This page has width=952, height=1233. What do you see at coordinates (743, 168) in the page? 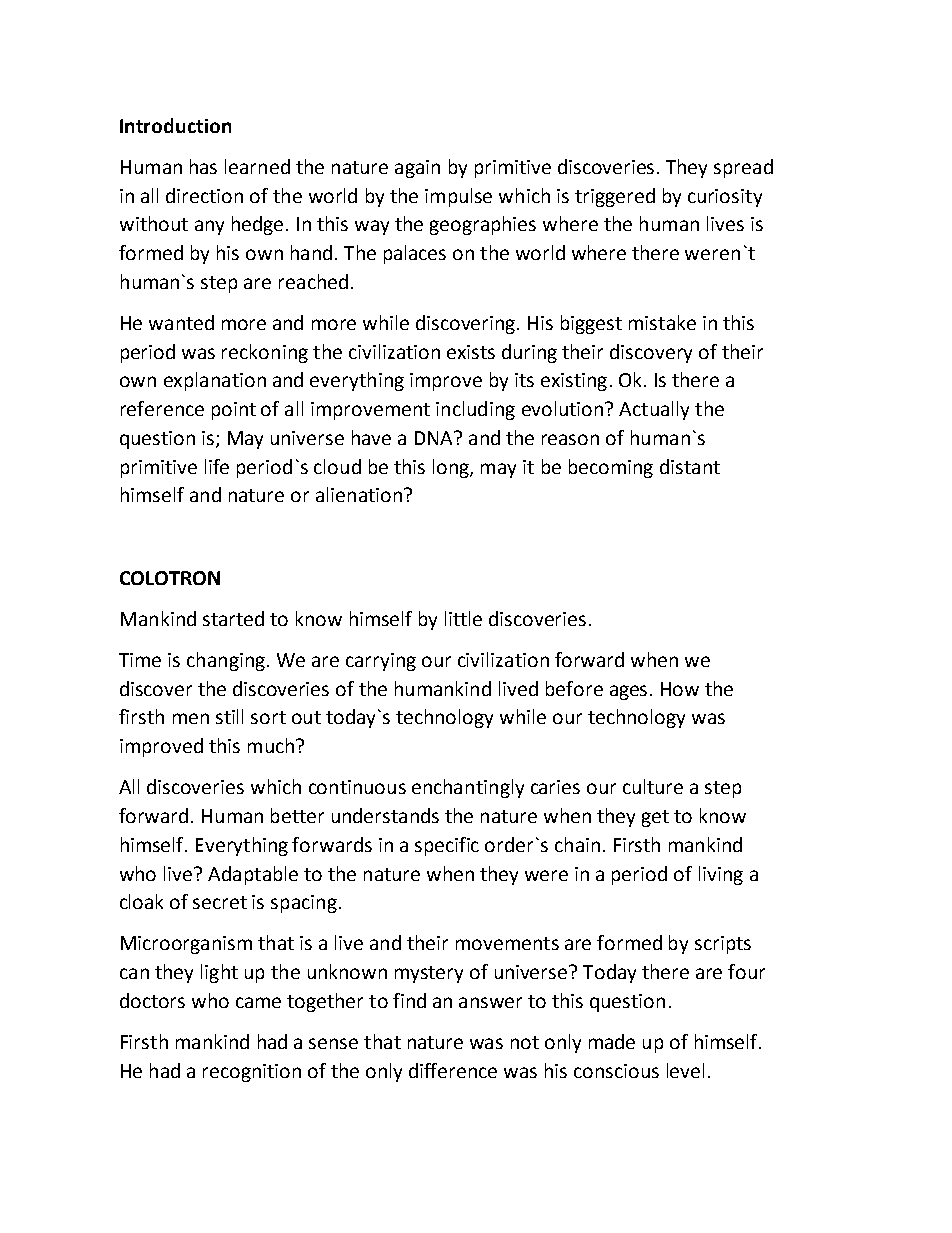
I see `spread` at bounding box center [743, 168].
